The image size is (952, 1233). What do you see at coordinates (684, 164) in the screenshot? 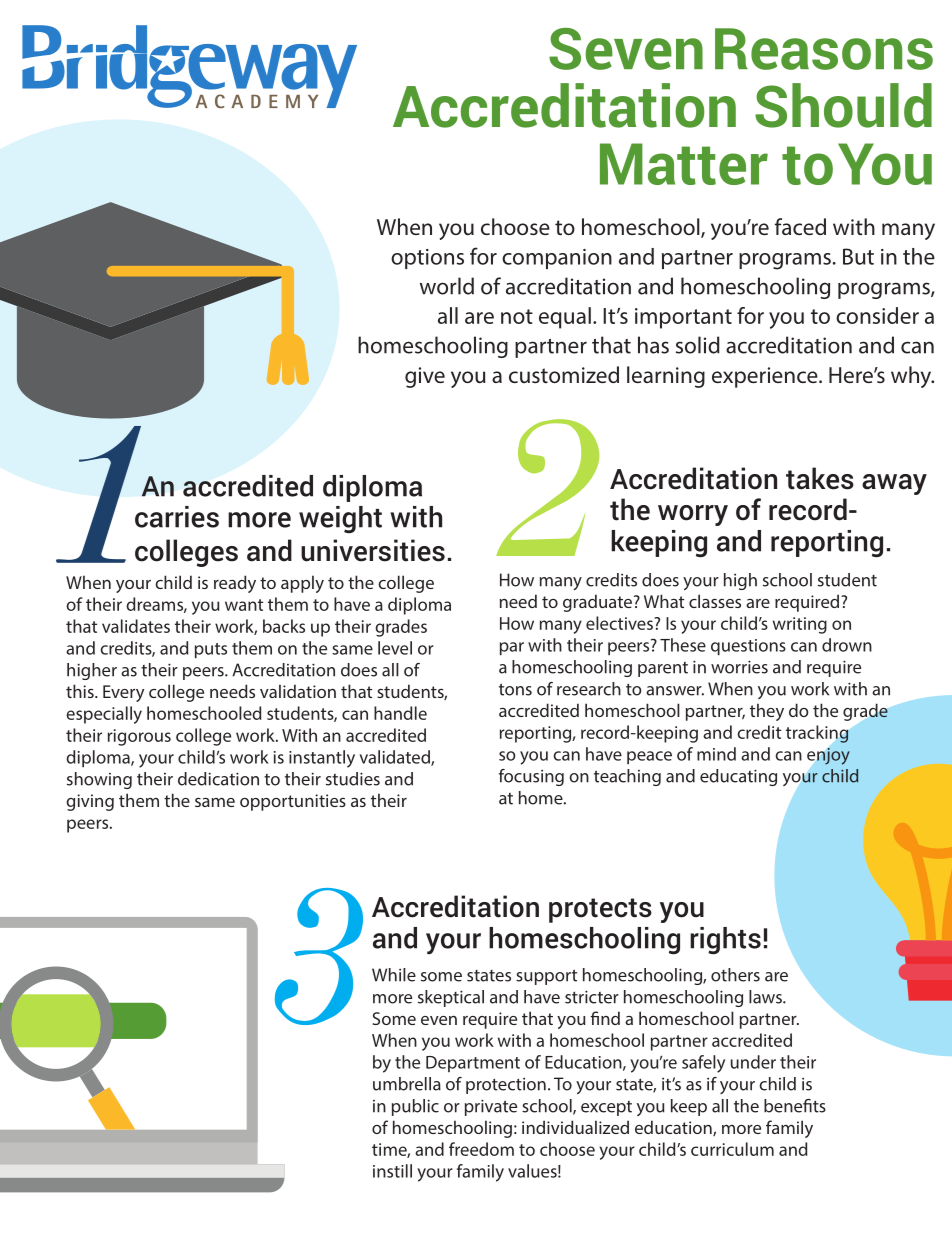
I see `Matter` at bounding box center [684, 164].
